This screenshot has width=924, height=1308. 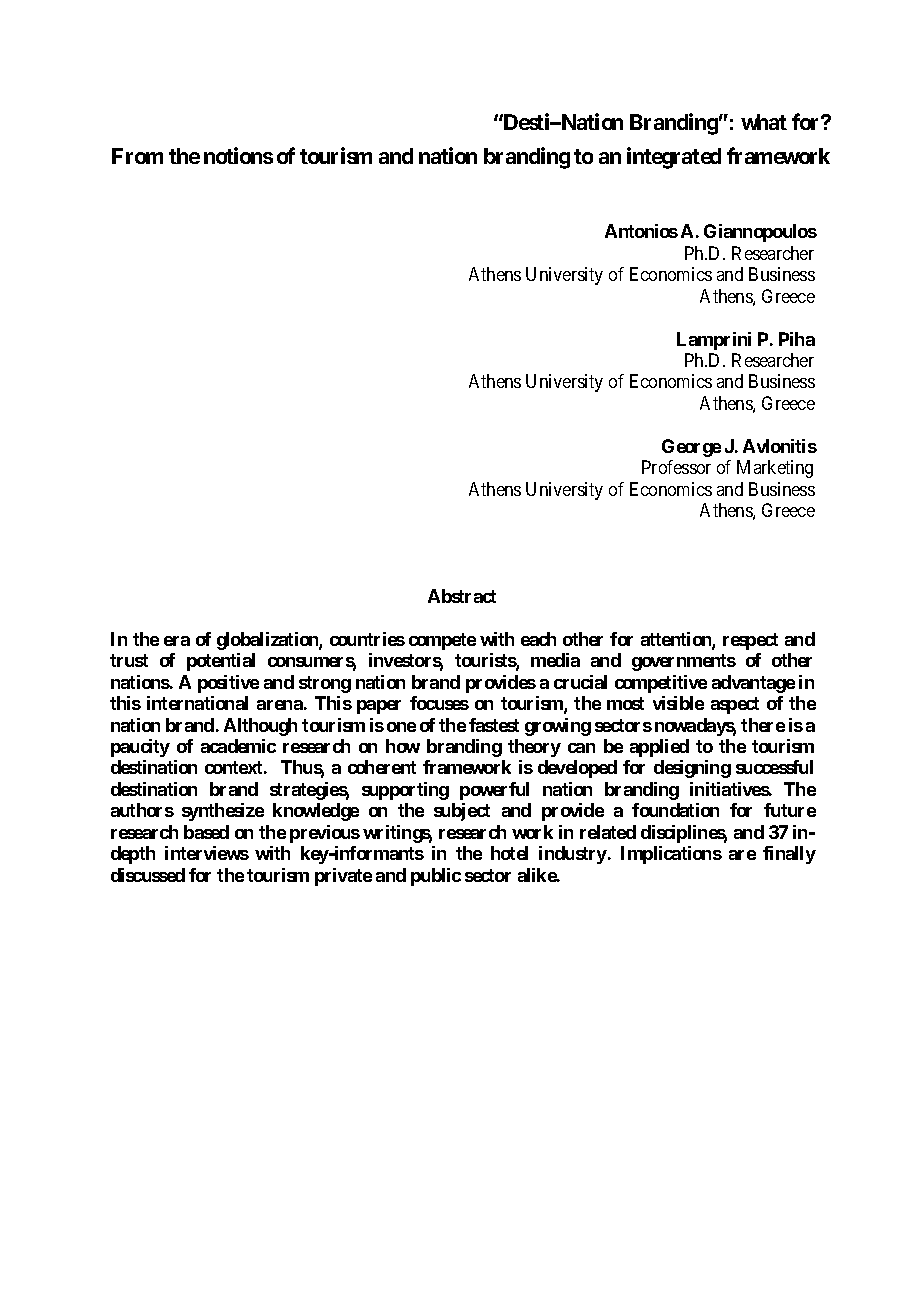 I want to click on integrated, so click(x=674, y=158).
